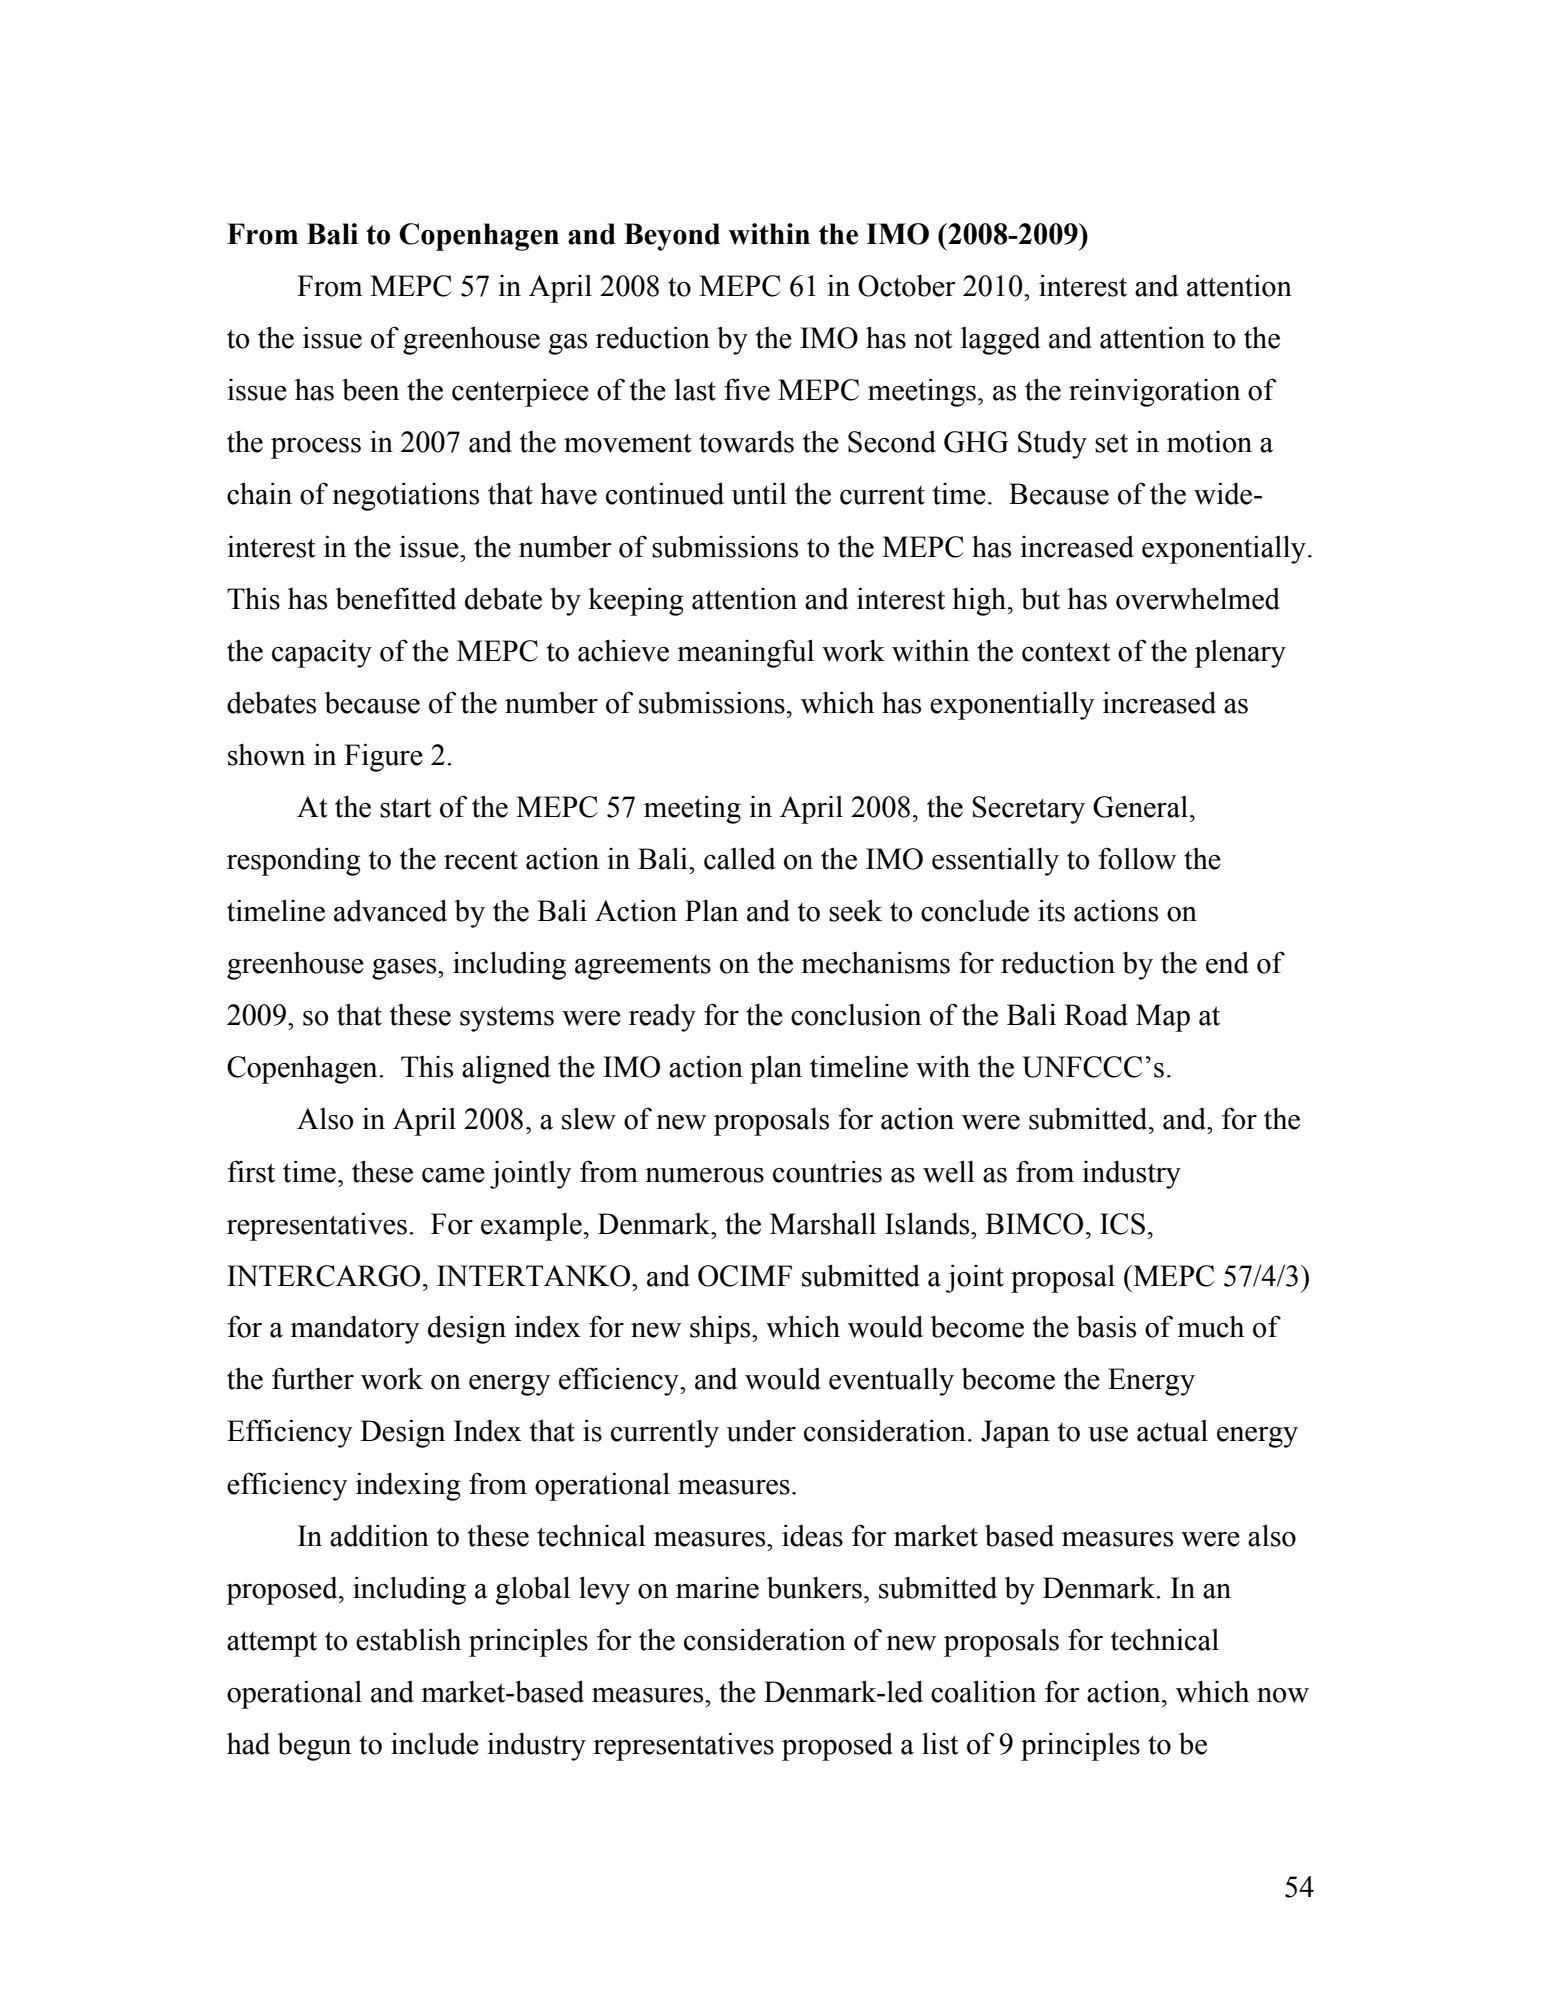  Describe the element at coordinates (1000, 341) in the document. I see `lagged` at that location.
